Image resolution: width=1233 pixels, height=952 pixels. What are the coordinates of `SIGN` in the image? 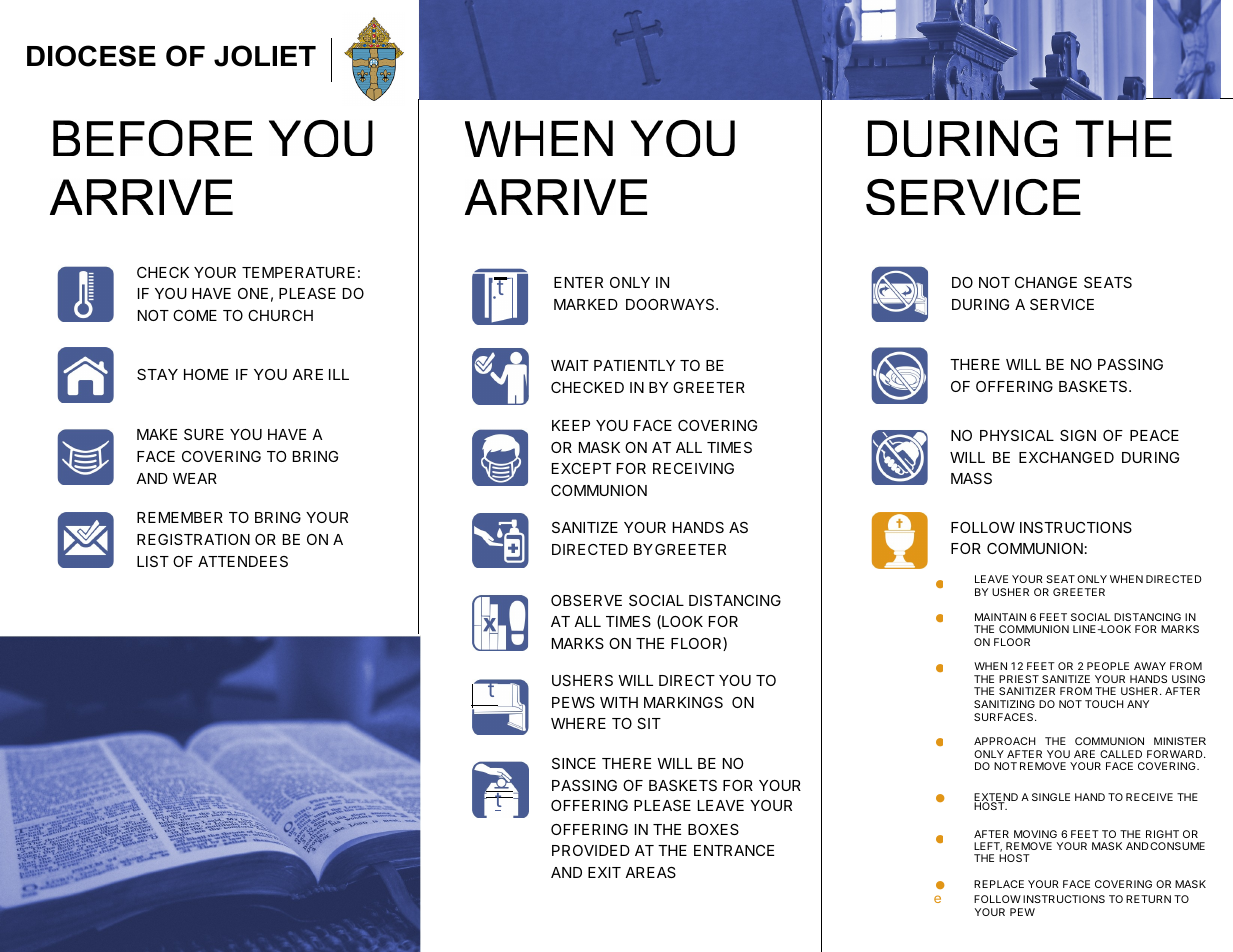 It's located at (1078, 435).
